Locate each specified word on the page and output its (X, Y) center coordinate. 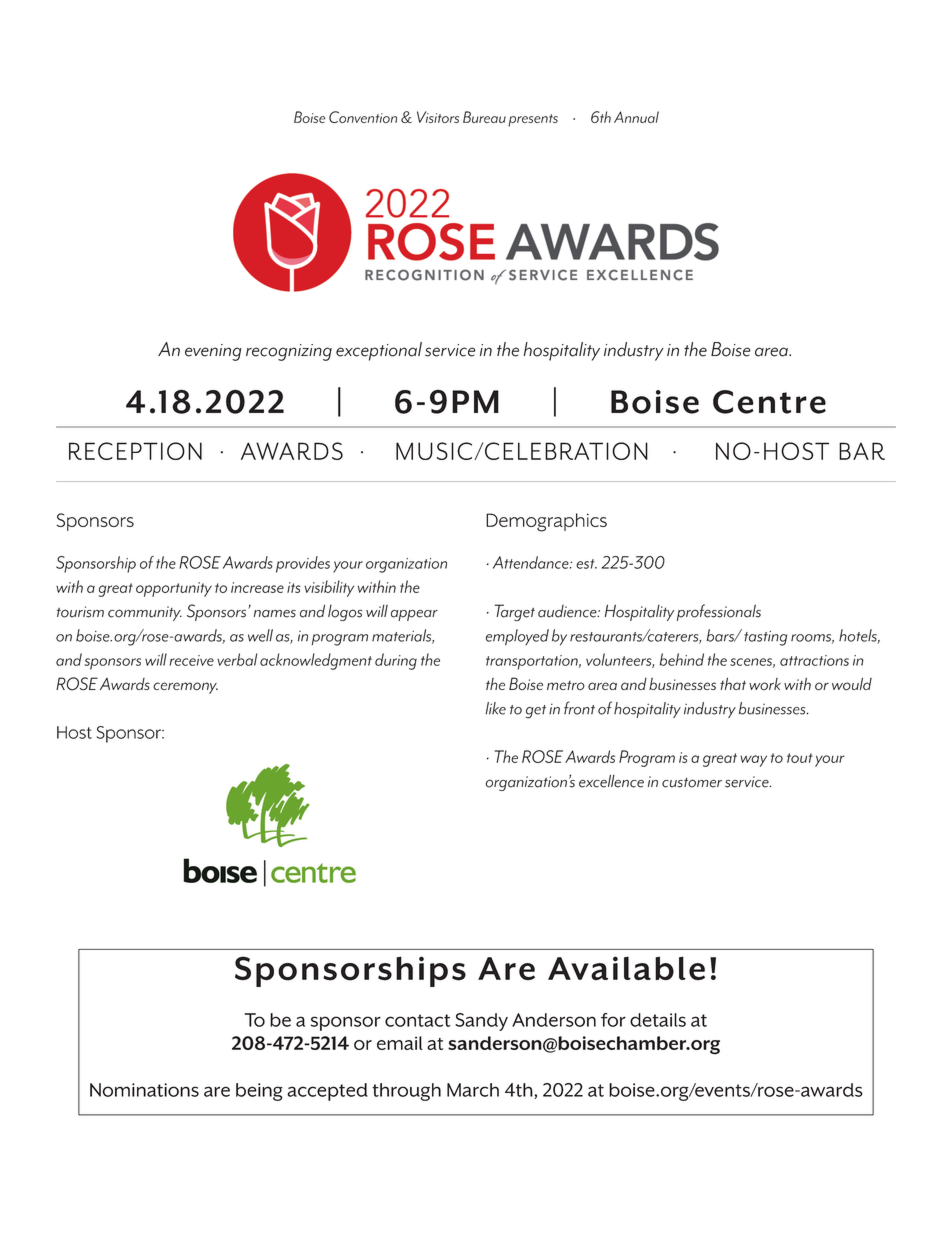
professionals (719, 612)
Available (626, 968)
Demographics (546, 522)
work (765, 684)
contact (418, 1020)
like (495, 708)
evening (213, 352)
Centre (769, 402)
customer (692, 782)
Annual (636, 117)
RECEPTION (135, 451)
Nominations (144, 1090)
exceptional (379, 351)
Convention (363, 117)
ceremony (185, 688)
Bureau (484, 117)
